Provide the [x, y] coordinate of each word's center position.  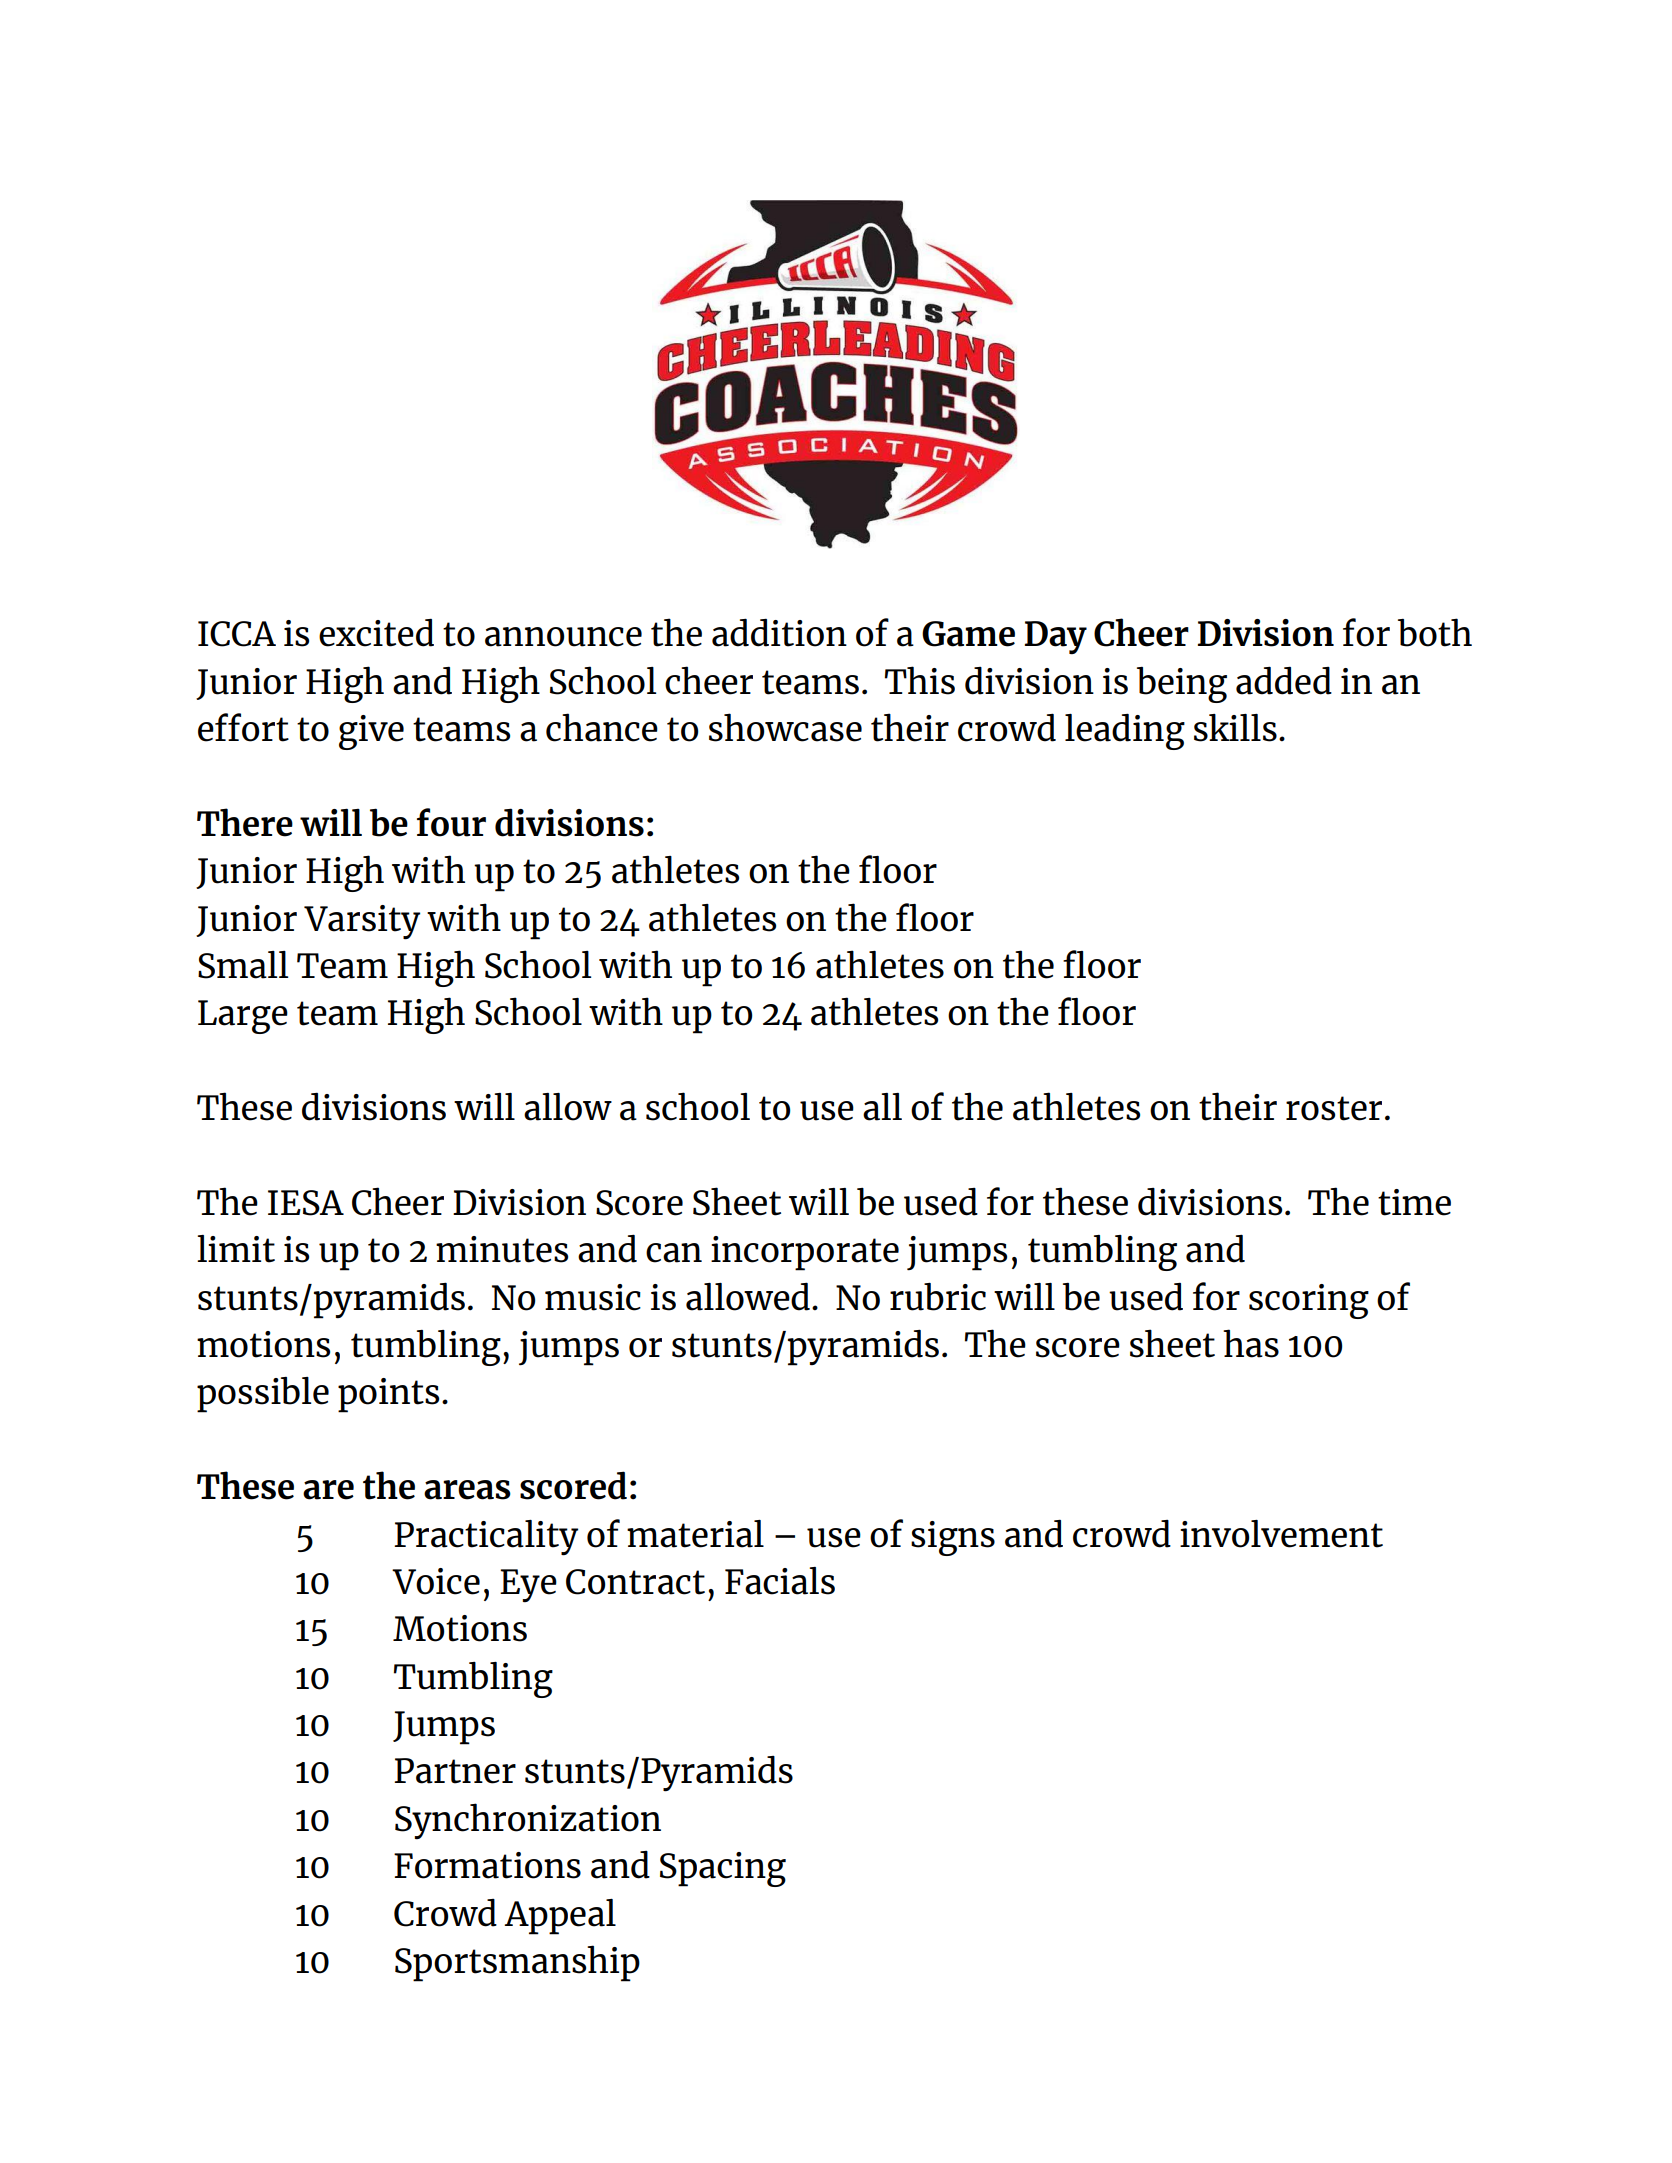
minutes [502, 1249]
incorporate [805, 1253]
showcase [785, 727]
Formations [487, 1865]
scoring [1309, 1301]
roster [1334, 1108]
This [920, 680]
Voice [436, 1581]
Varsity [362, 922]
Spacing [723, 1869]
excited [376, 633]
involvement [1281, 1534]
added [1284, 680]
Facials [780, 1581]
